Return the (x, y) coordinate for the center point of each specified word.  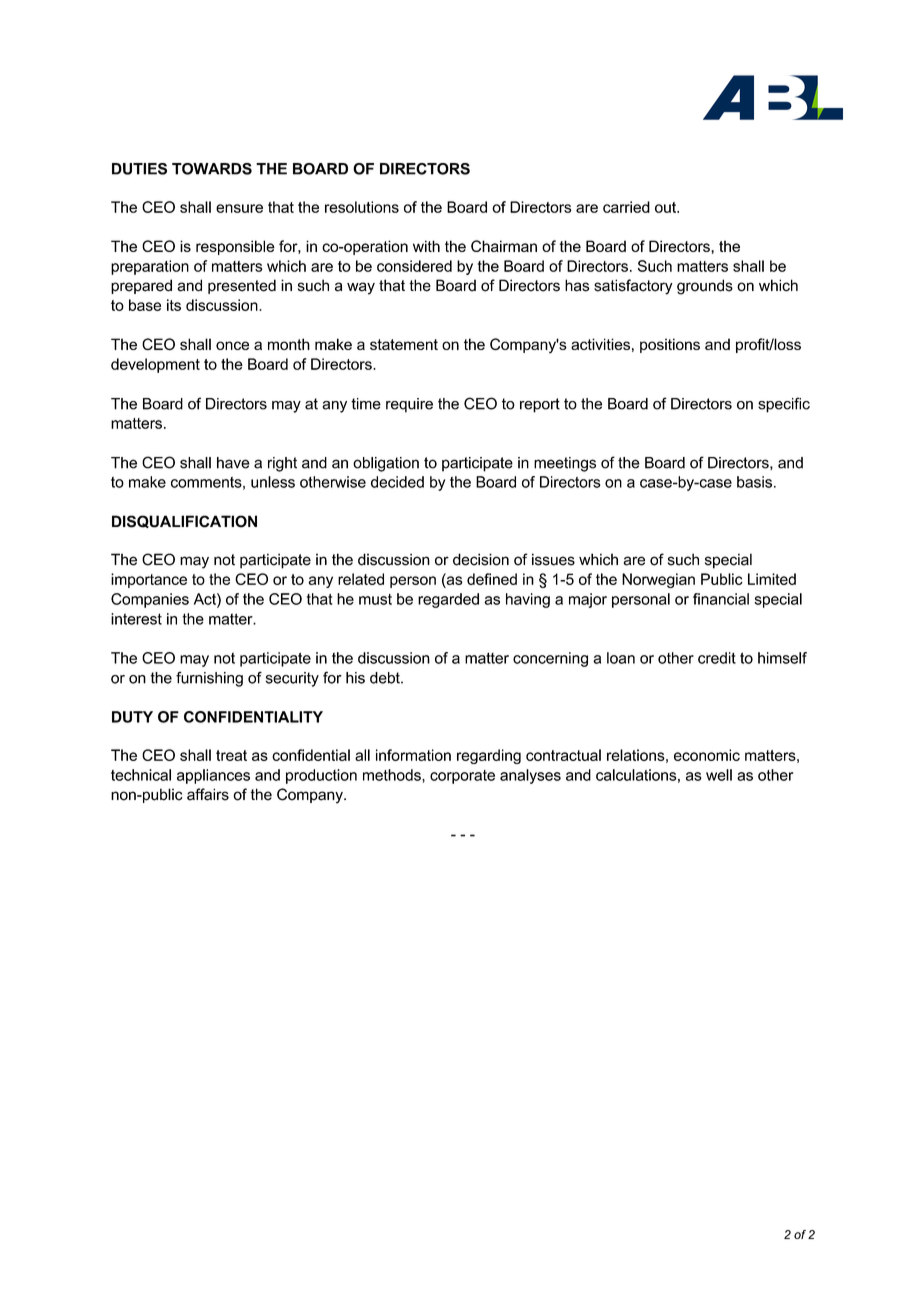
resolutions (362, 207)
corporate (462, 777)
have (233, 463)
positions (670, 345)
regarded (448, 600)
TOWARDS (212, 169)
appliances (213, 776)
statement (404, 344)
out (666, 207)
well (719, 775)
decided (397, 482)
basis (754, 482)
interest (136, 619)
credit (717, 658)
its (174, 305)
